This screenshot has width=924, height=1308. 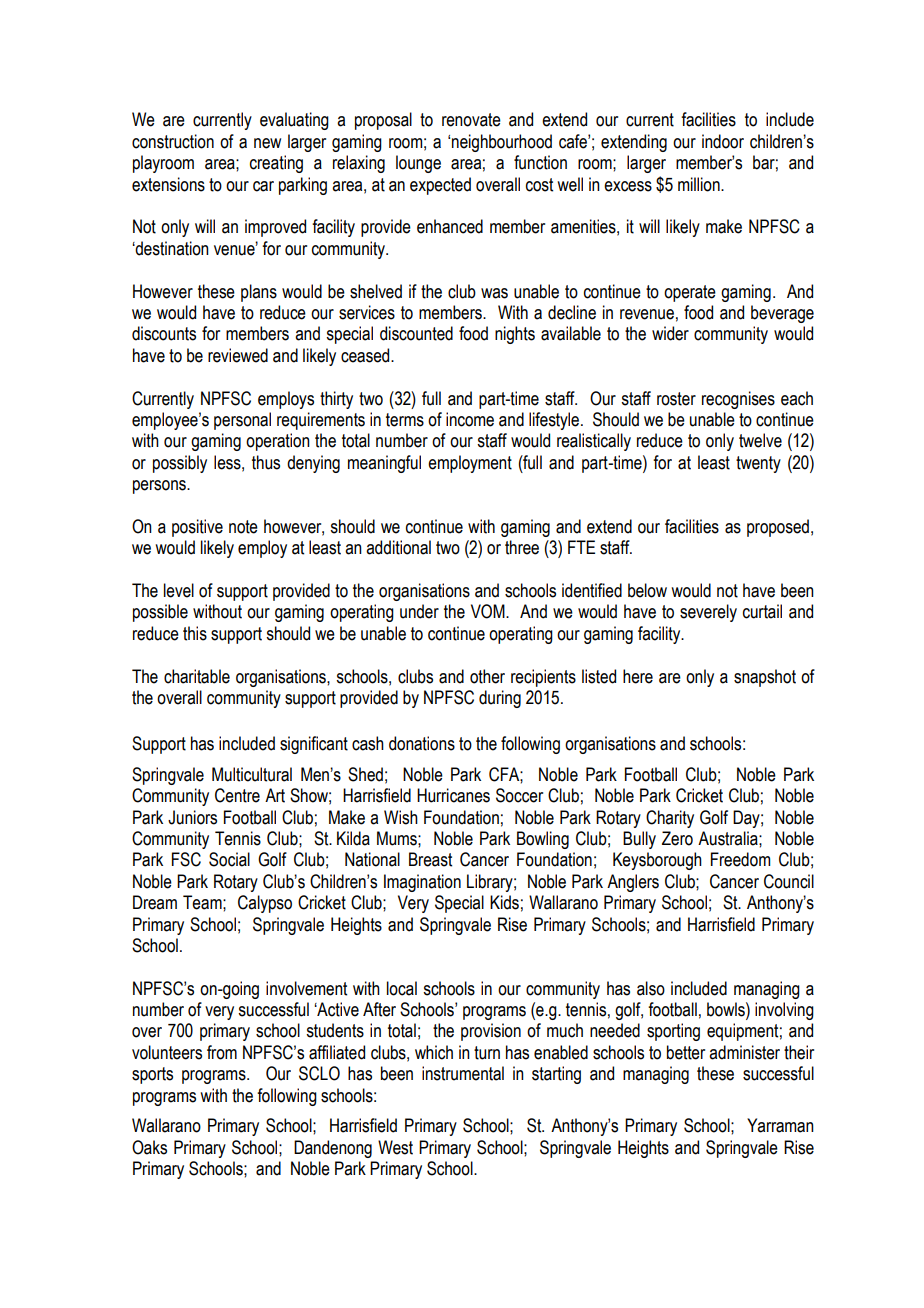 What do you see at coordinates (502, 143) in the screenshot?
I see `neighbourhood` at bounding box center [502, 143].
